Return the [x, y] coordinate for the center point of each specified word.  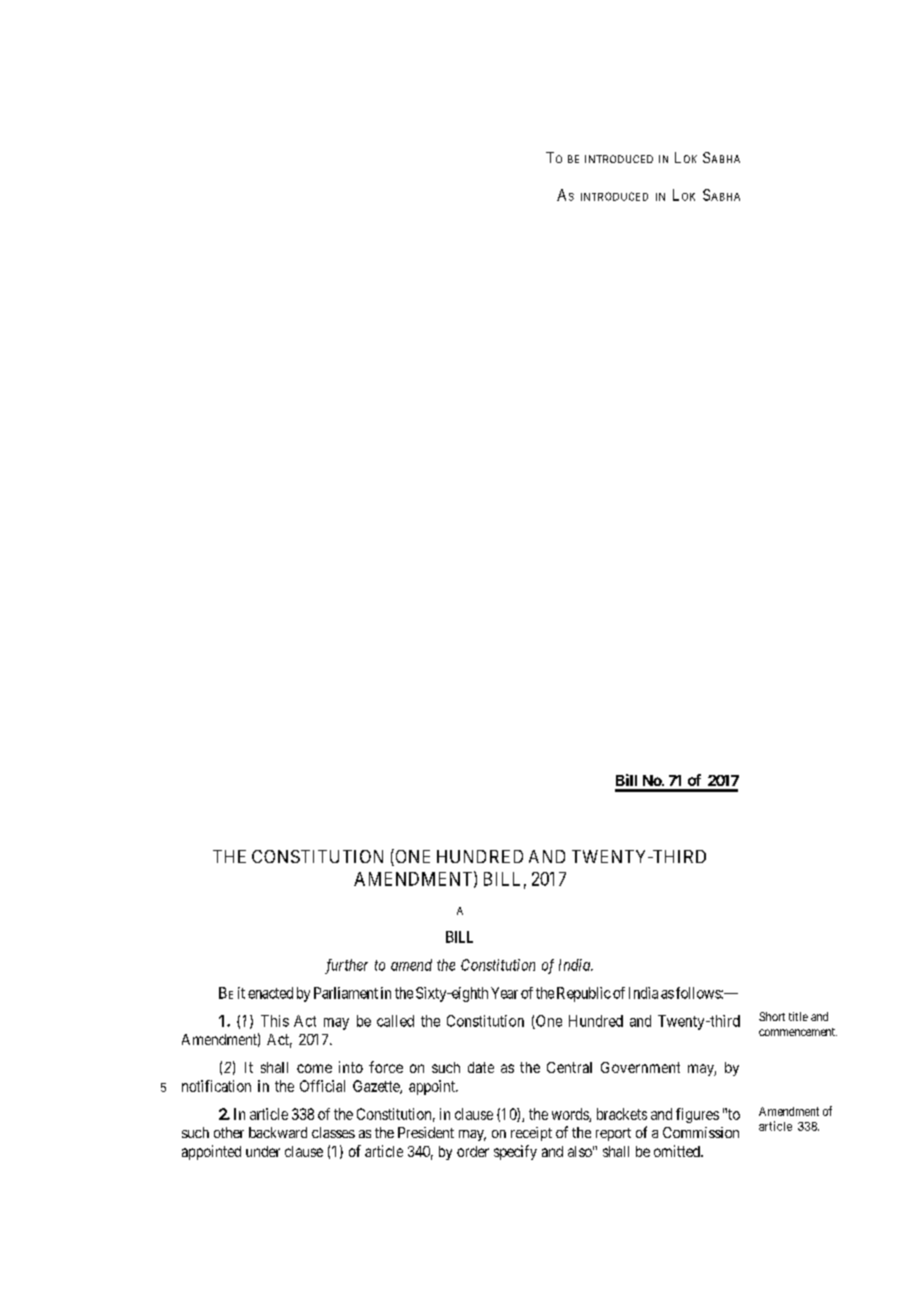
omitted [678, 1151]
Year [504, 993]
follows [699, 993]
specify [515, 1152]
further [346, 966]
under [263, 1151]
